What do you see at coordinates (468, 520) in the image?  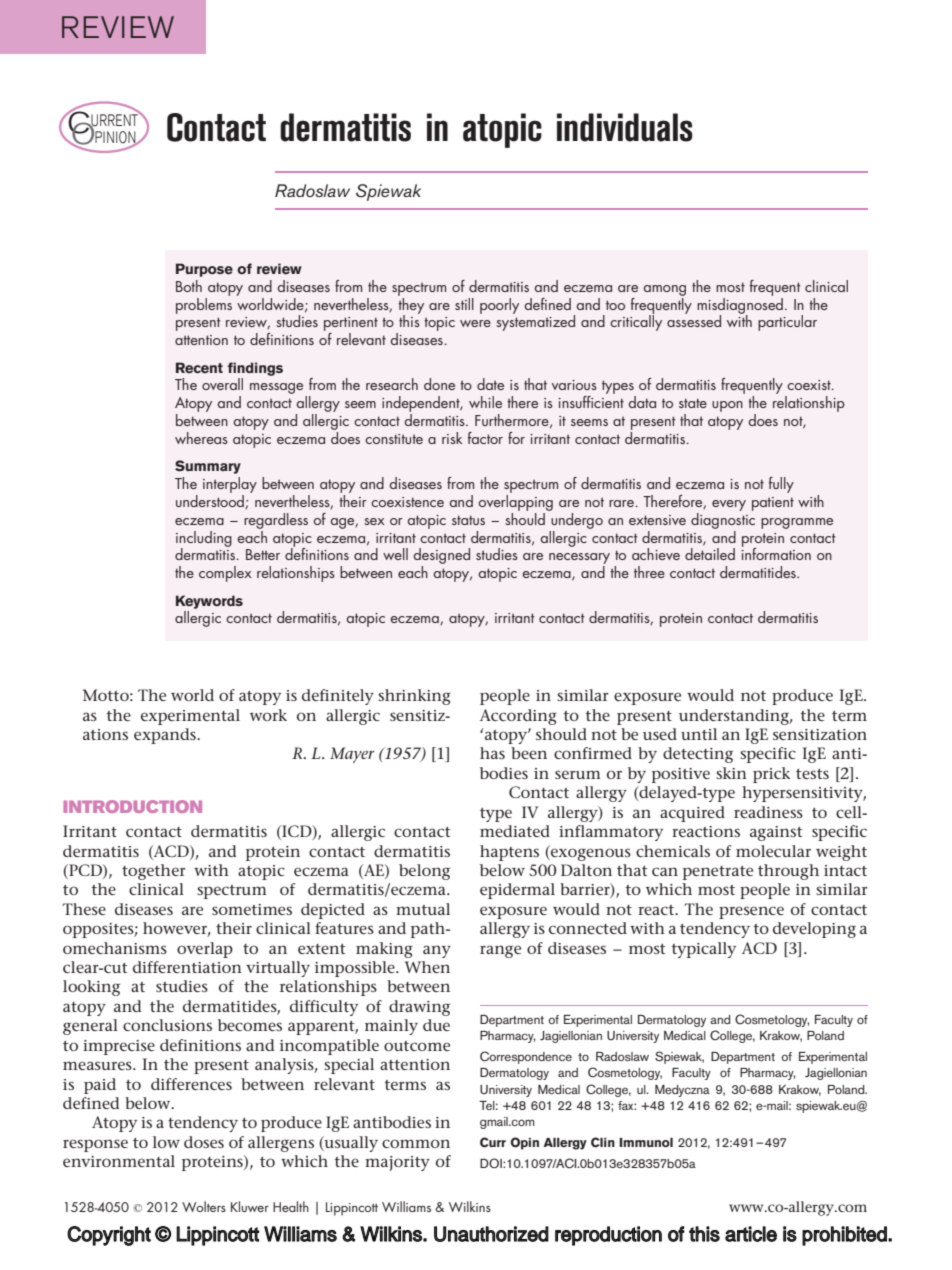 I see `status` at bounding box center [468, 520].
